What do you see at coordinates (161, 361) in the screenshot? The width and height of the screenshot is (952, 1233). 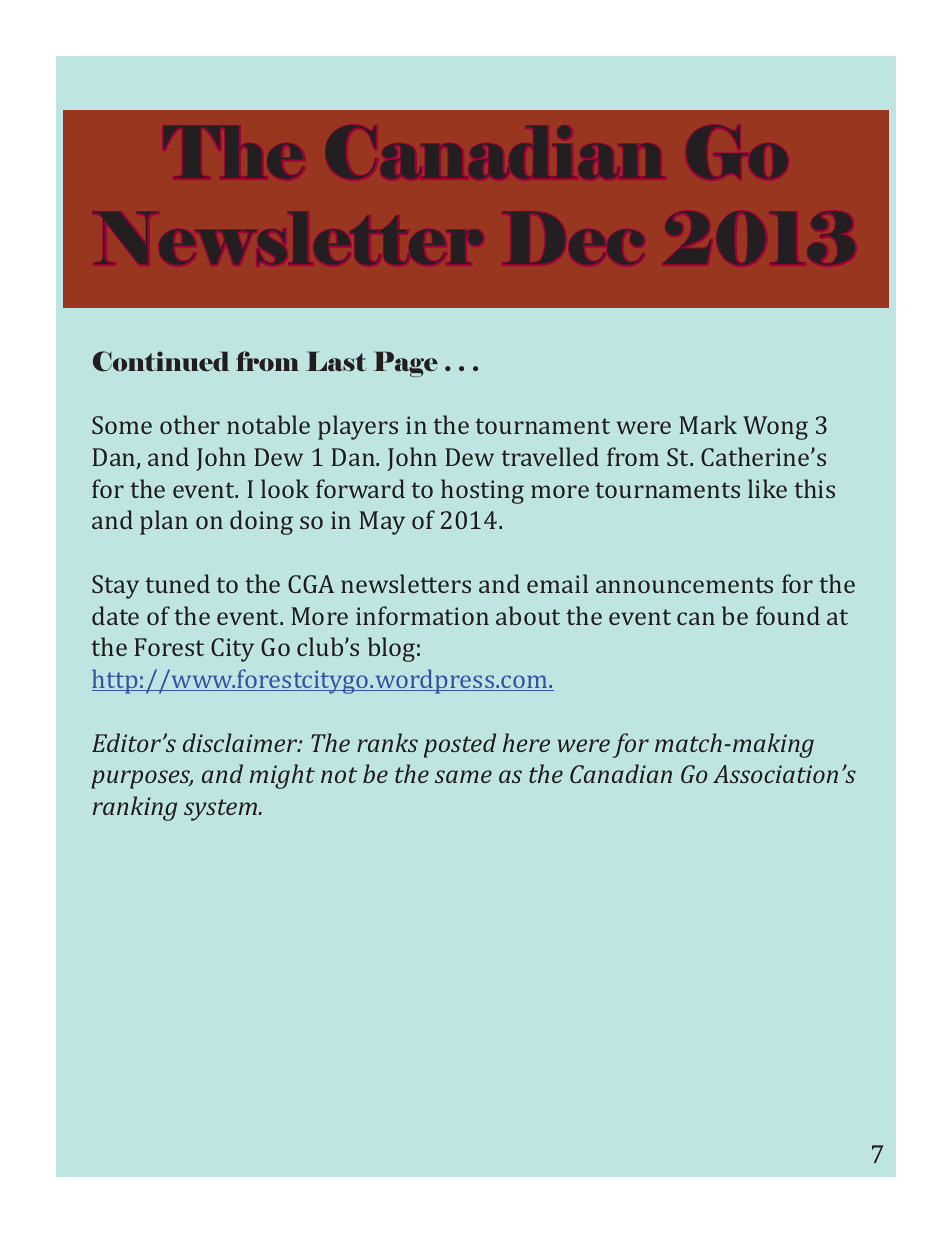 I see `Continued` at bounding box center [161, 361].
